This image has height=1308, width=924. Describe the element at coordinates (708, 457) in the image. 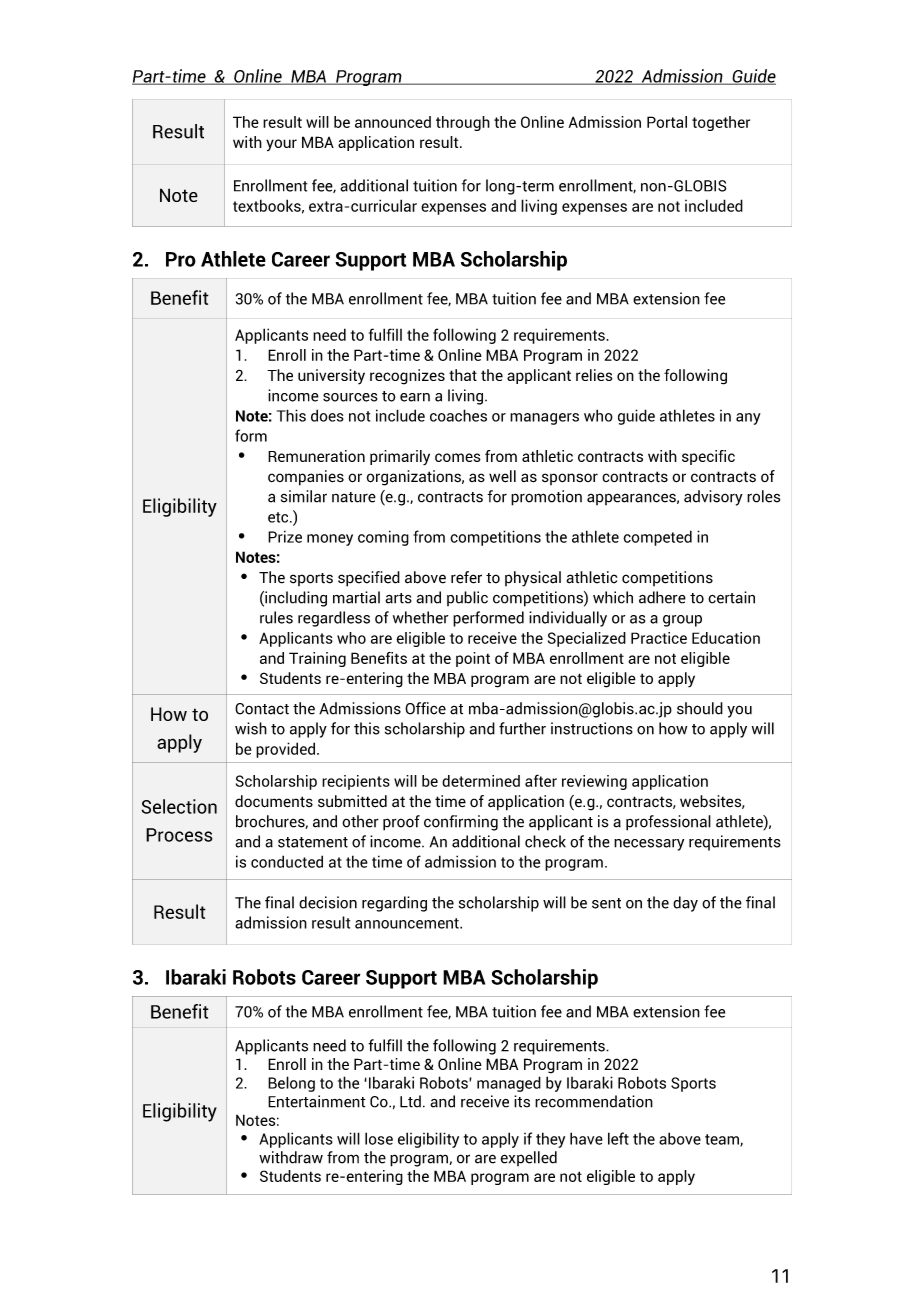

I see `specific` at that location.
